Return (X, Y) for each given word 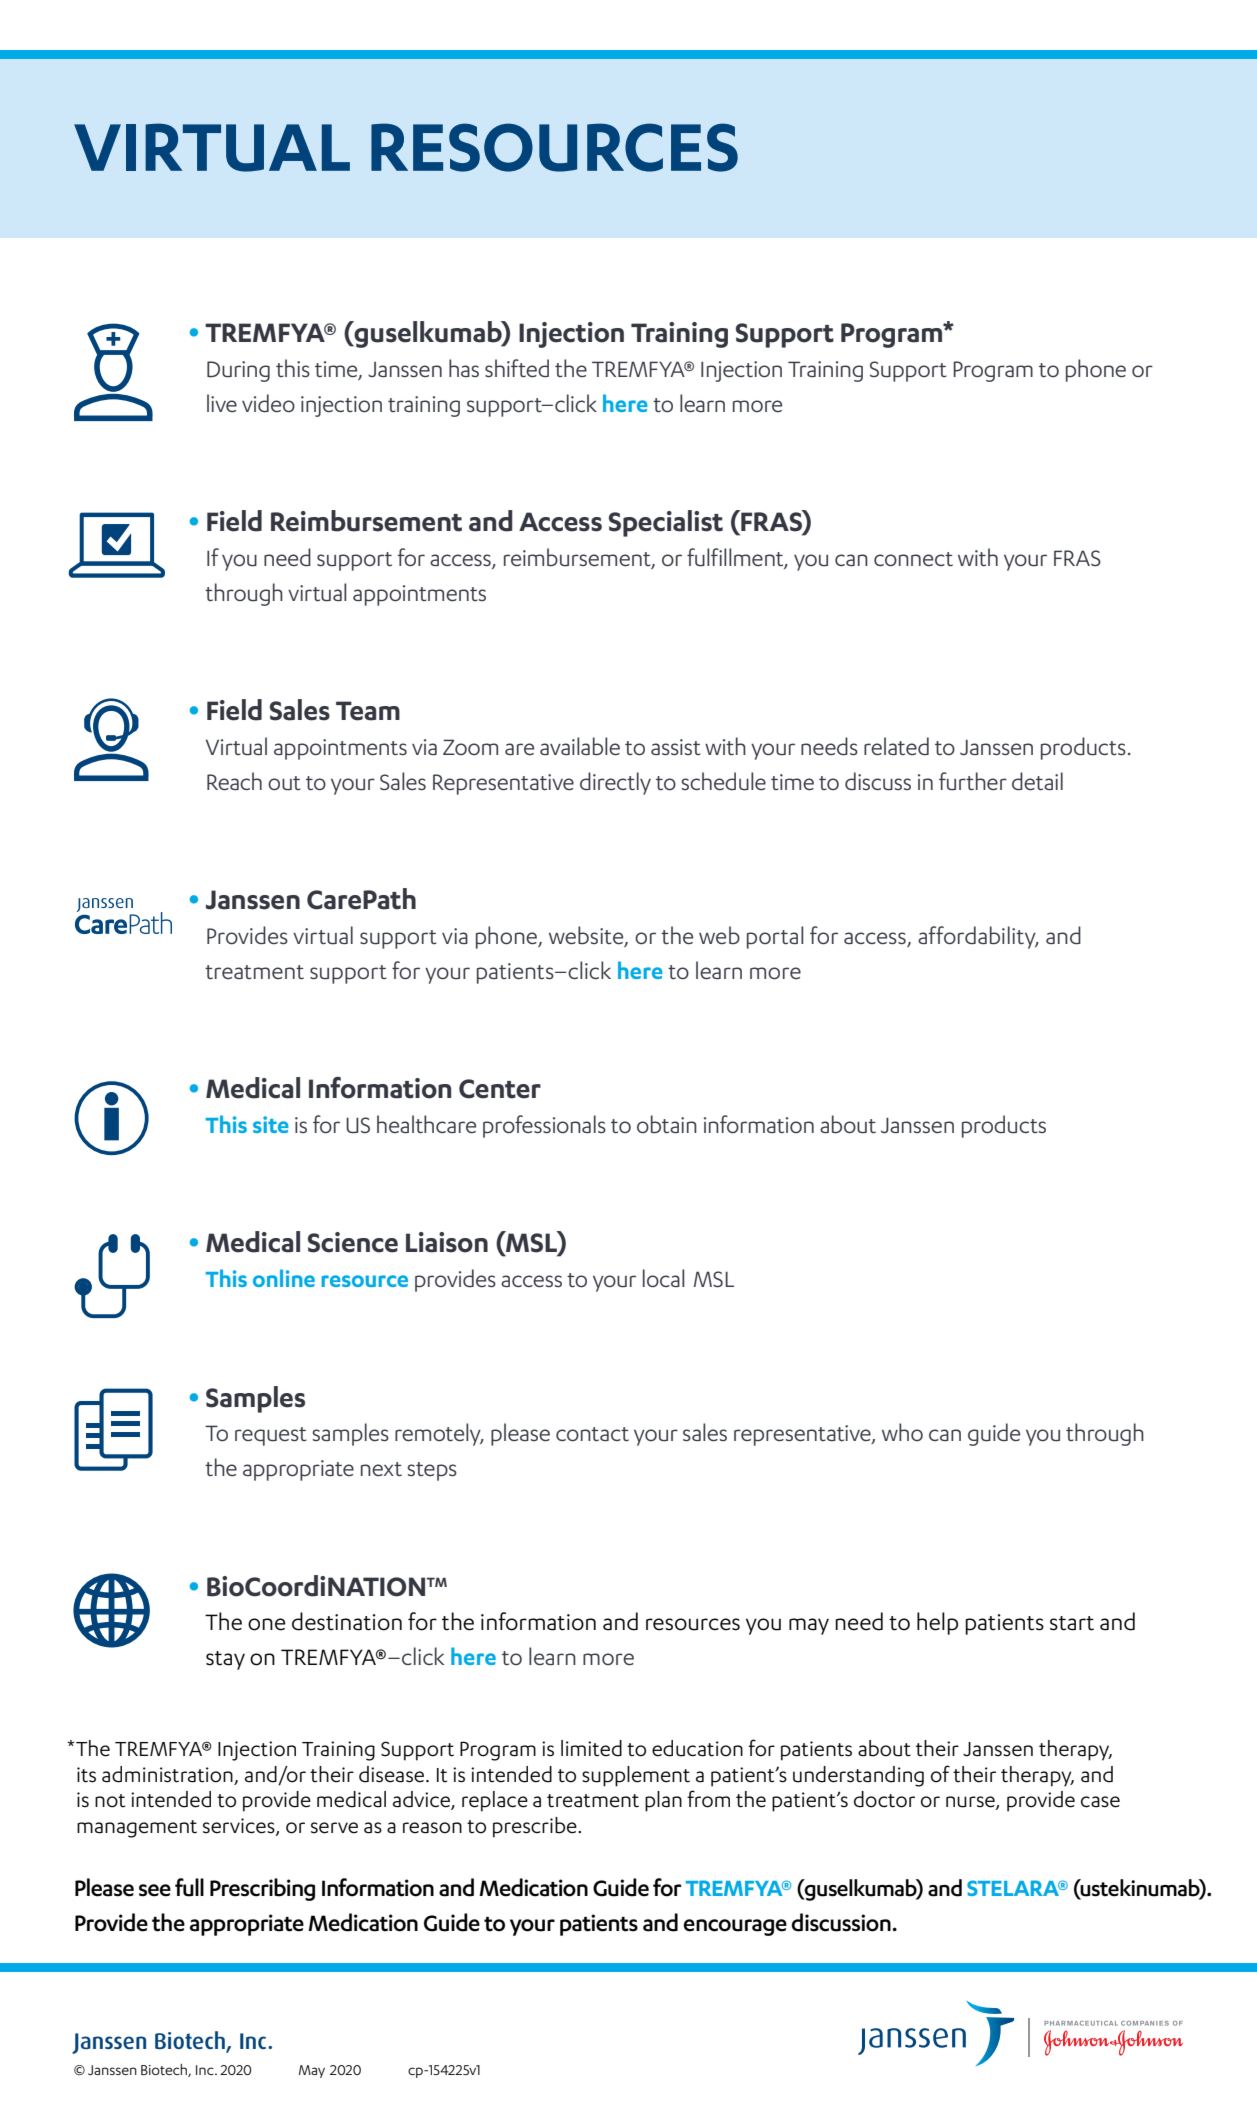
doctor (884, 1799)
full (189, 1887)
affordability (978, 937)
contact (592, 1434)
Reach (234, 781)
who (902, 1432)
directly (615, 783)
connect (913, 559)
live (222, 403)
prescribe (536, 1827)
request (271, 1436)
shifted (517, 368)
